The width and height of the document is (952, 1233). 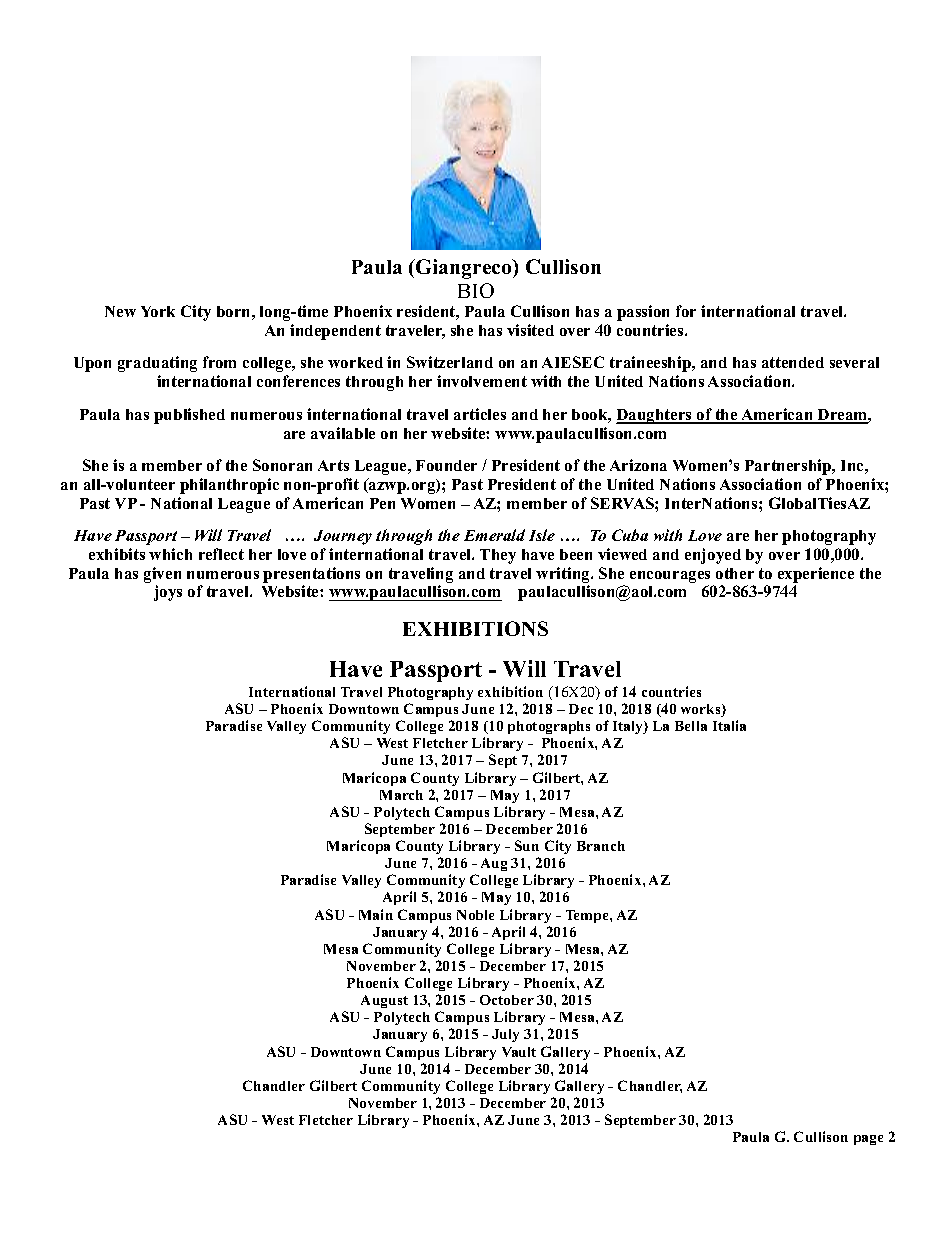 I want to click on Vault, so click(x=519, y=1052).
